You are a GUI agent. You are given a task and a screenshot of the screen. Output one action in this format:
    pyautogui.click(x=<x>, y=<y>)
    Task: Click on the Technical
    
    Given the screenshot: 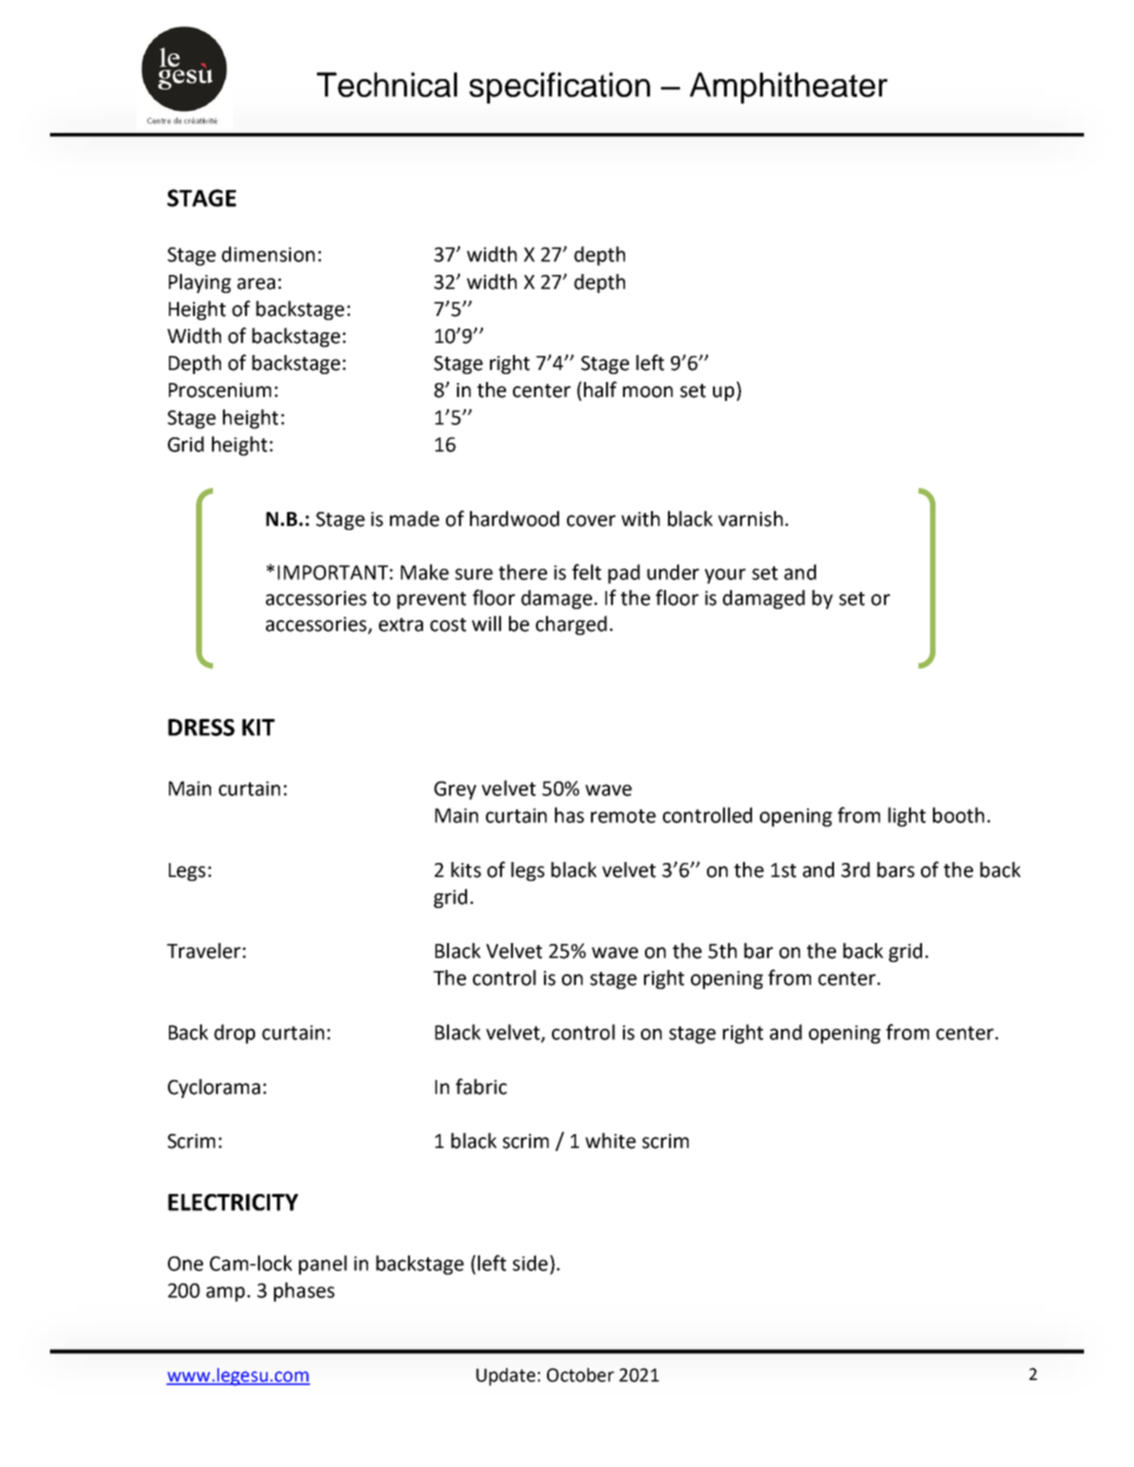 What is the action you would take?
    pyautogui.click(x=387, y=84)
